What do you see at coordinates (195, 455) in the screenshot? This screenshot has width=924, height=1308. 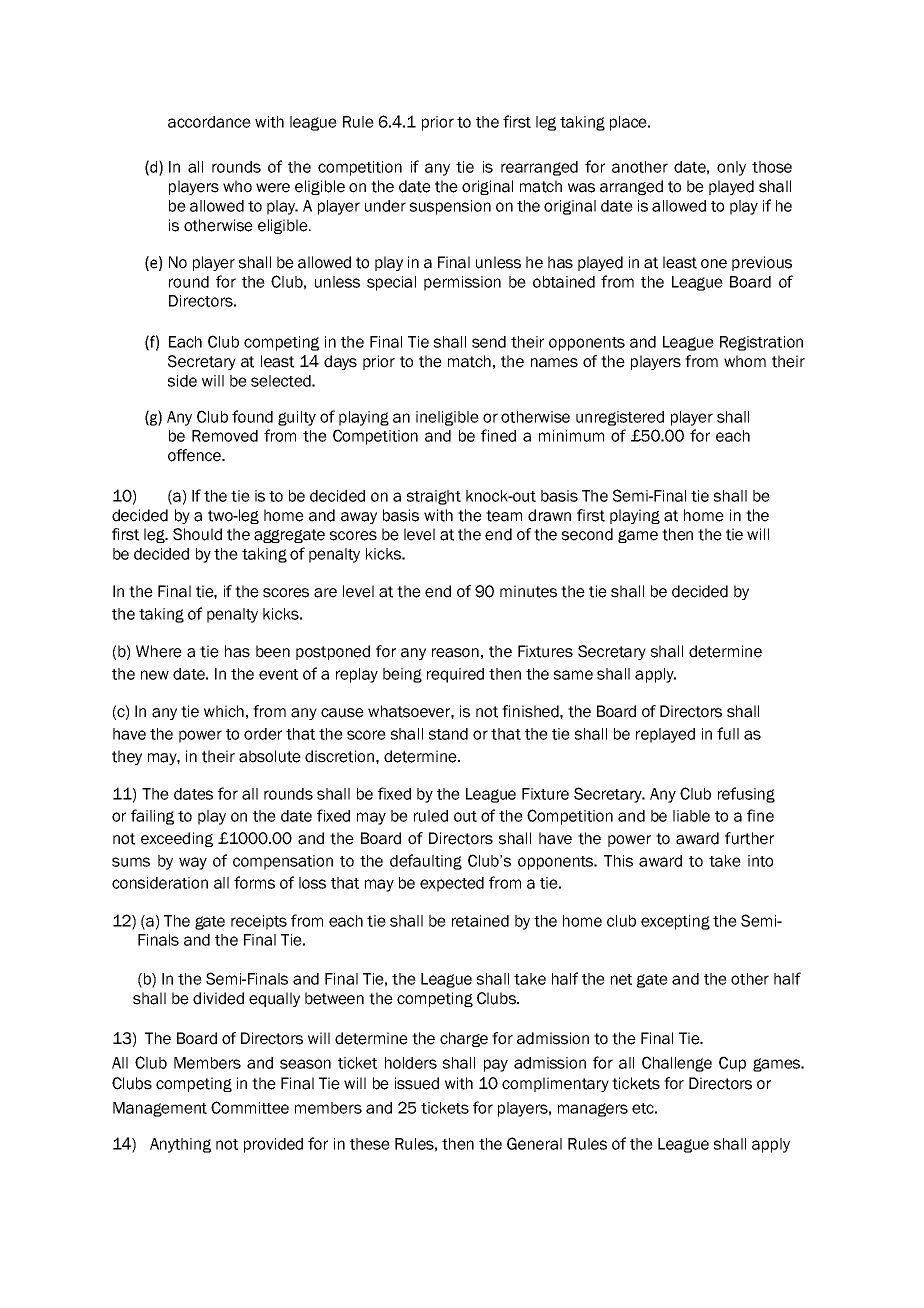 I see `offence` at bounding box center [195, 455].
